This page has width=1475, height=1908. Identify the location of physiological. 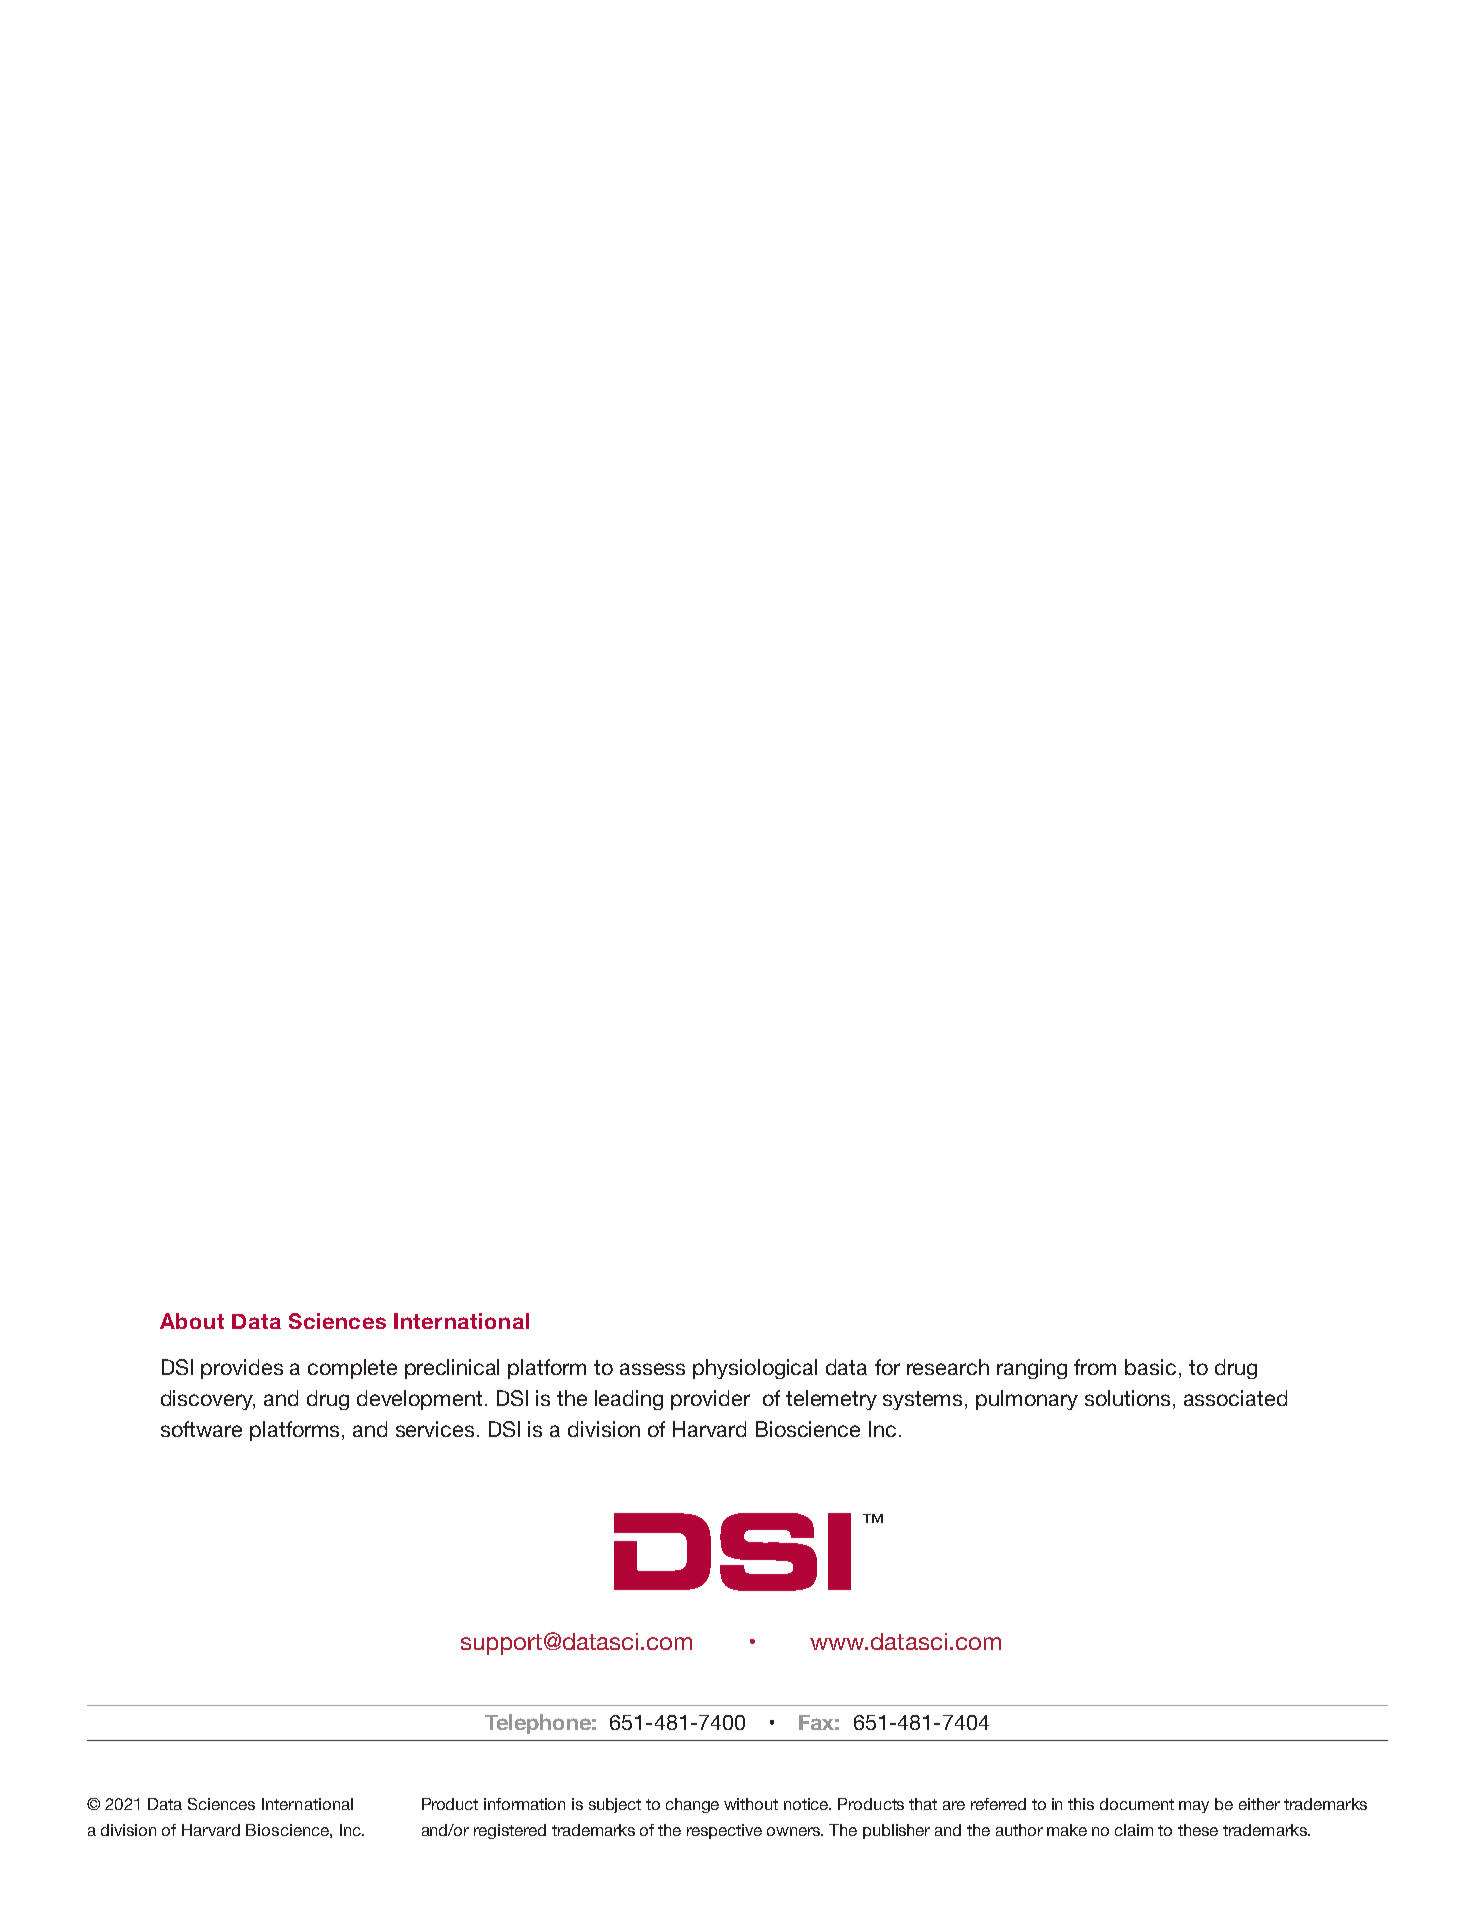
(755, 1369).
